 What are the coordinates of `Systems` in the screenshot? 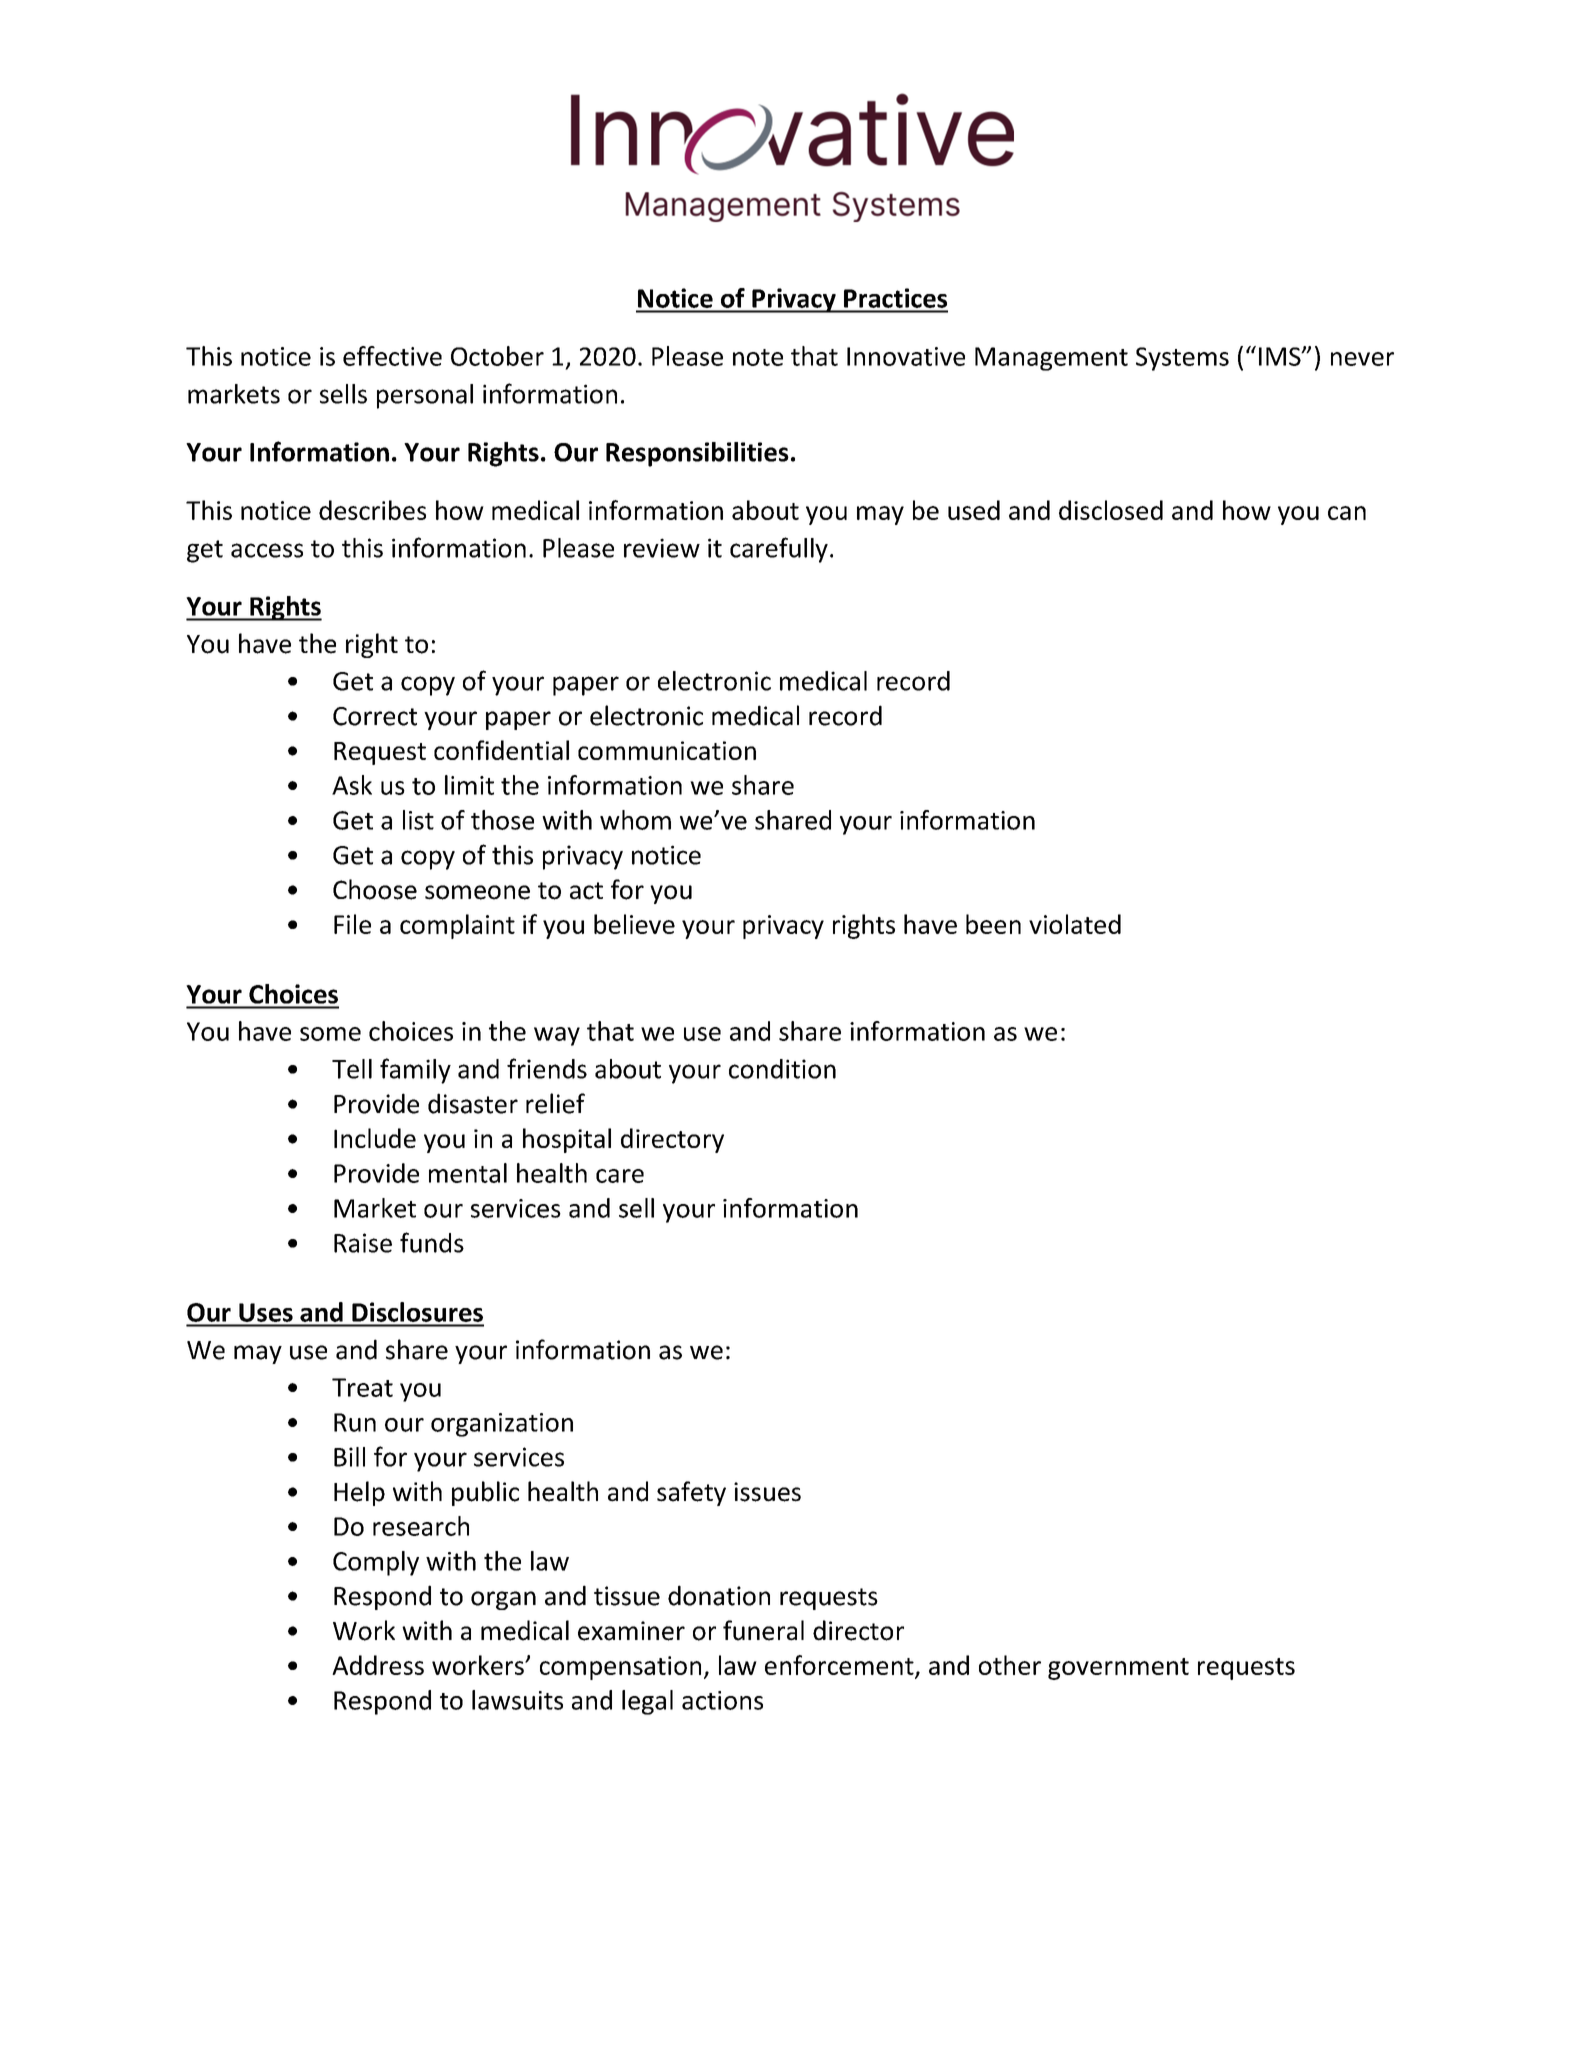 It's located at (1182, 359).
